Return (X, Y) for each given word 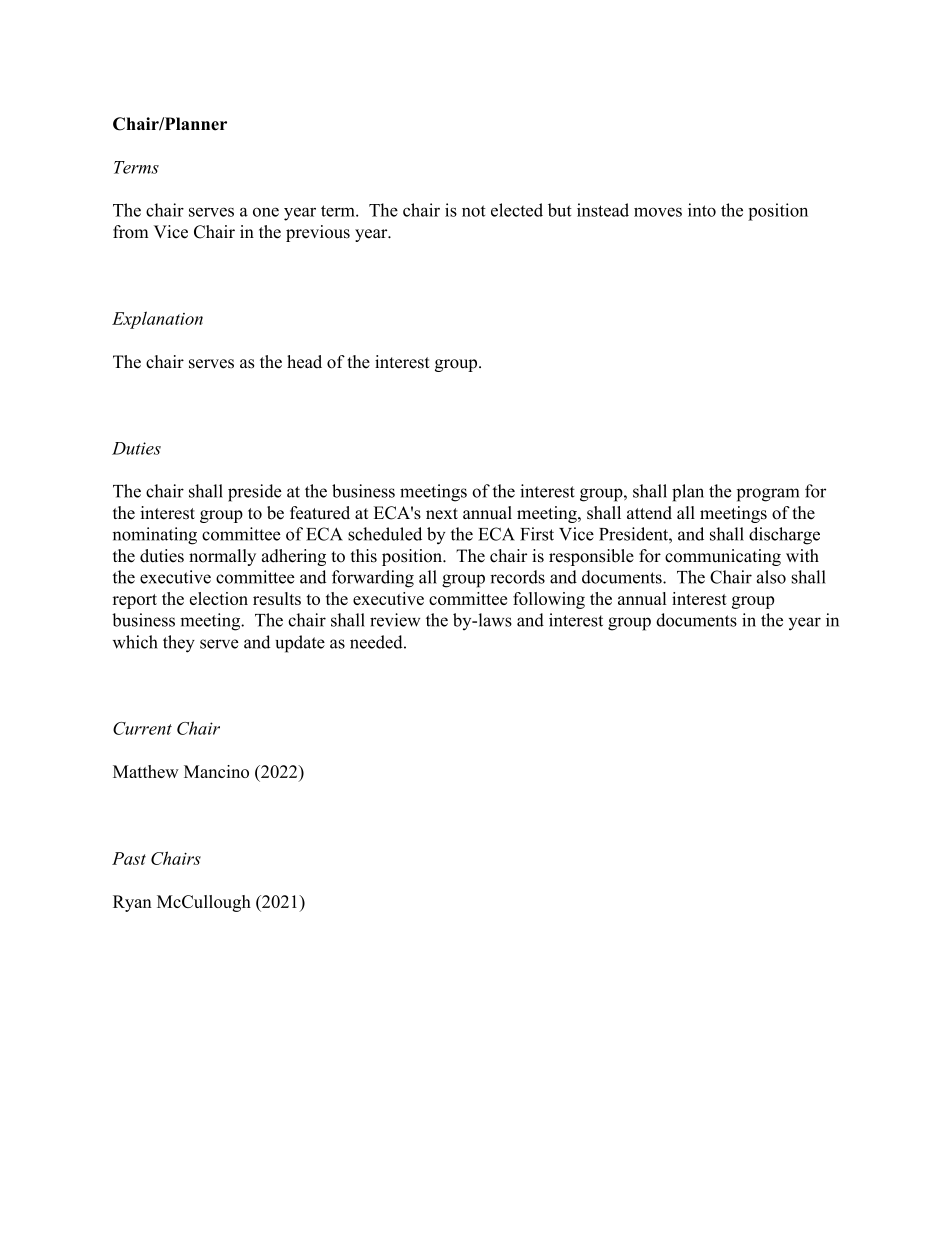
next (442, 514)
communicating (723, 557)
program (768, 495)
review (395, 620)
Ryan (132, 903)
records (517, 577)
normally (222, 557)
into (702, 210)
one (266, 212)
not (474, 211)
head (304, 362)
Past (129, 858)
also (771, 577)
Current (142, 728)
